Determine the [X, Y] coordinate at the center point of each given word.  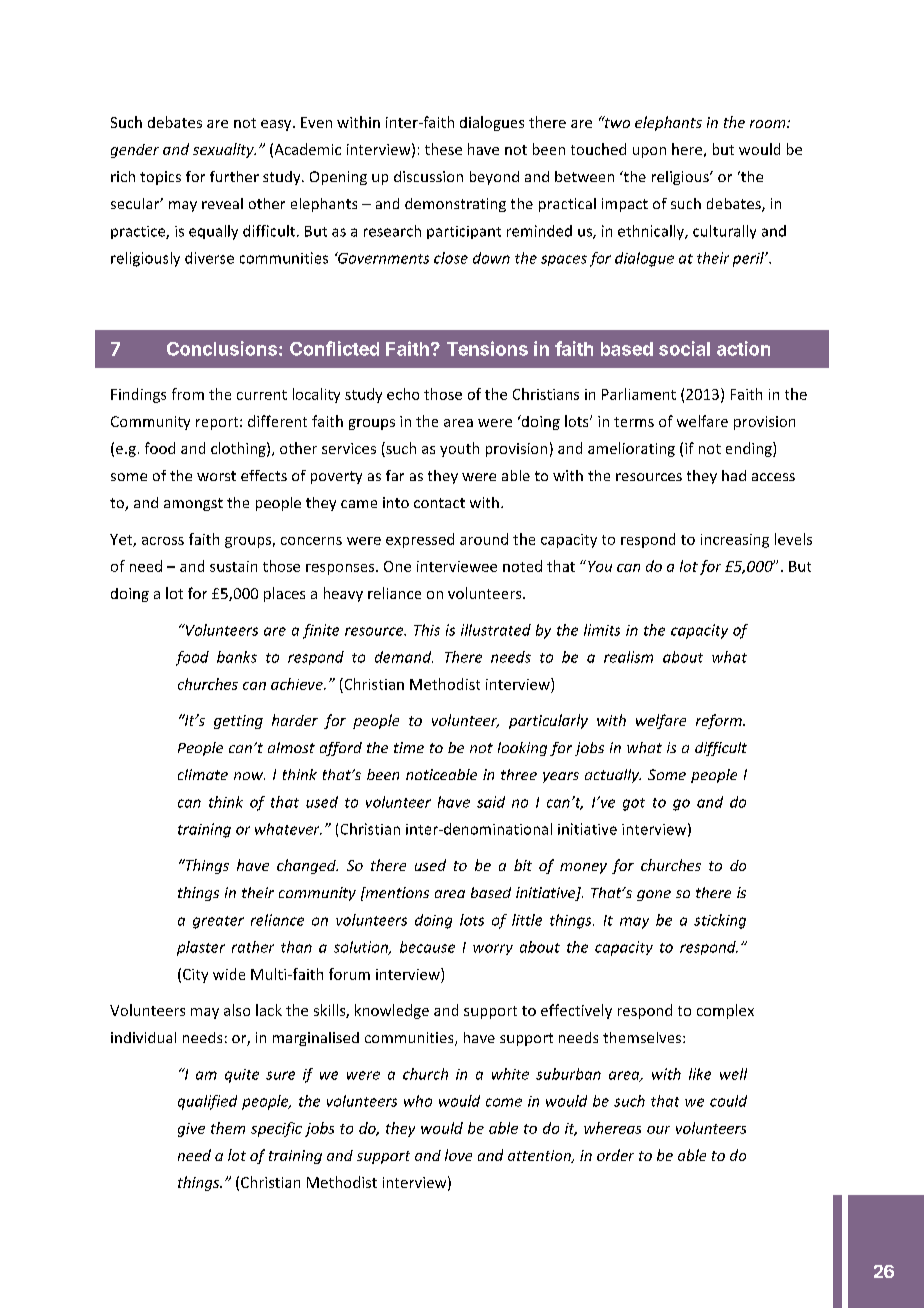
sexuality [224, 150]
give [191, 1130]
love [458, 1155]
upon [649, 152]
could [728, 1101]
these [443, 149]
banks [237, 657]
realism [628, 657]
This [427, 630]
